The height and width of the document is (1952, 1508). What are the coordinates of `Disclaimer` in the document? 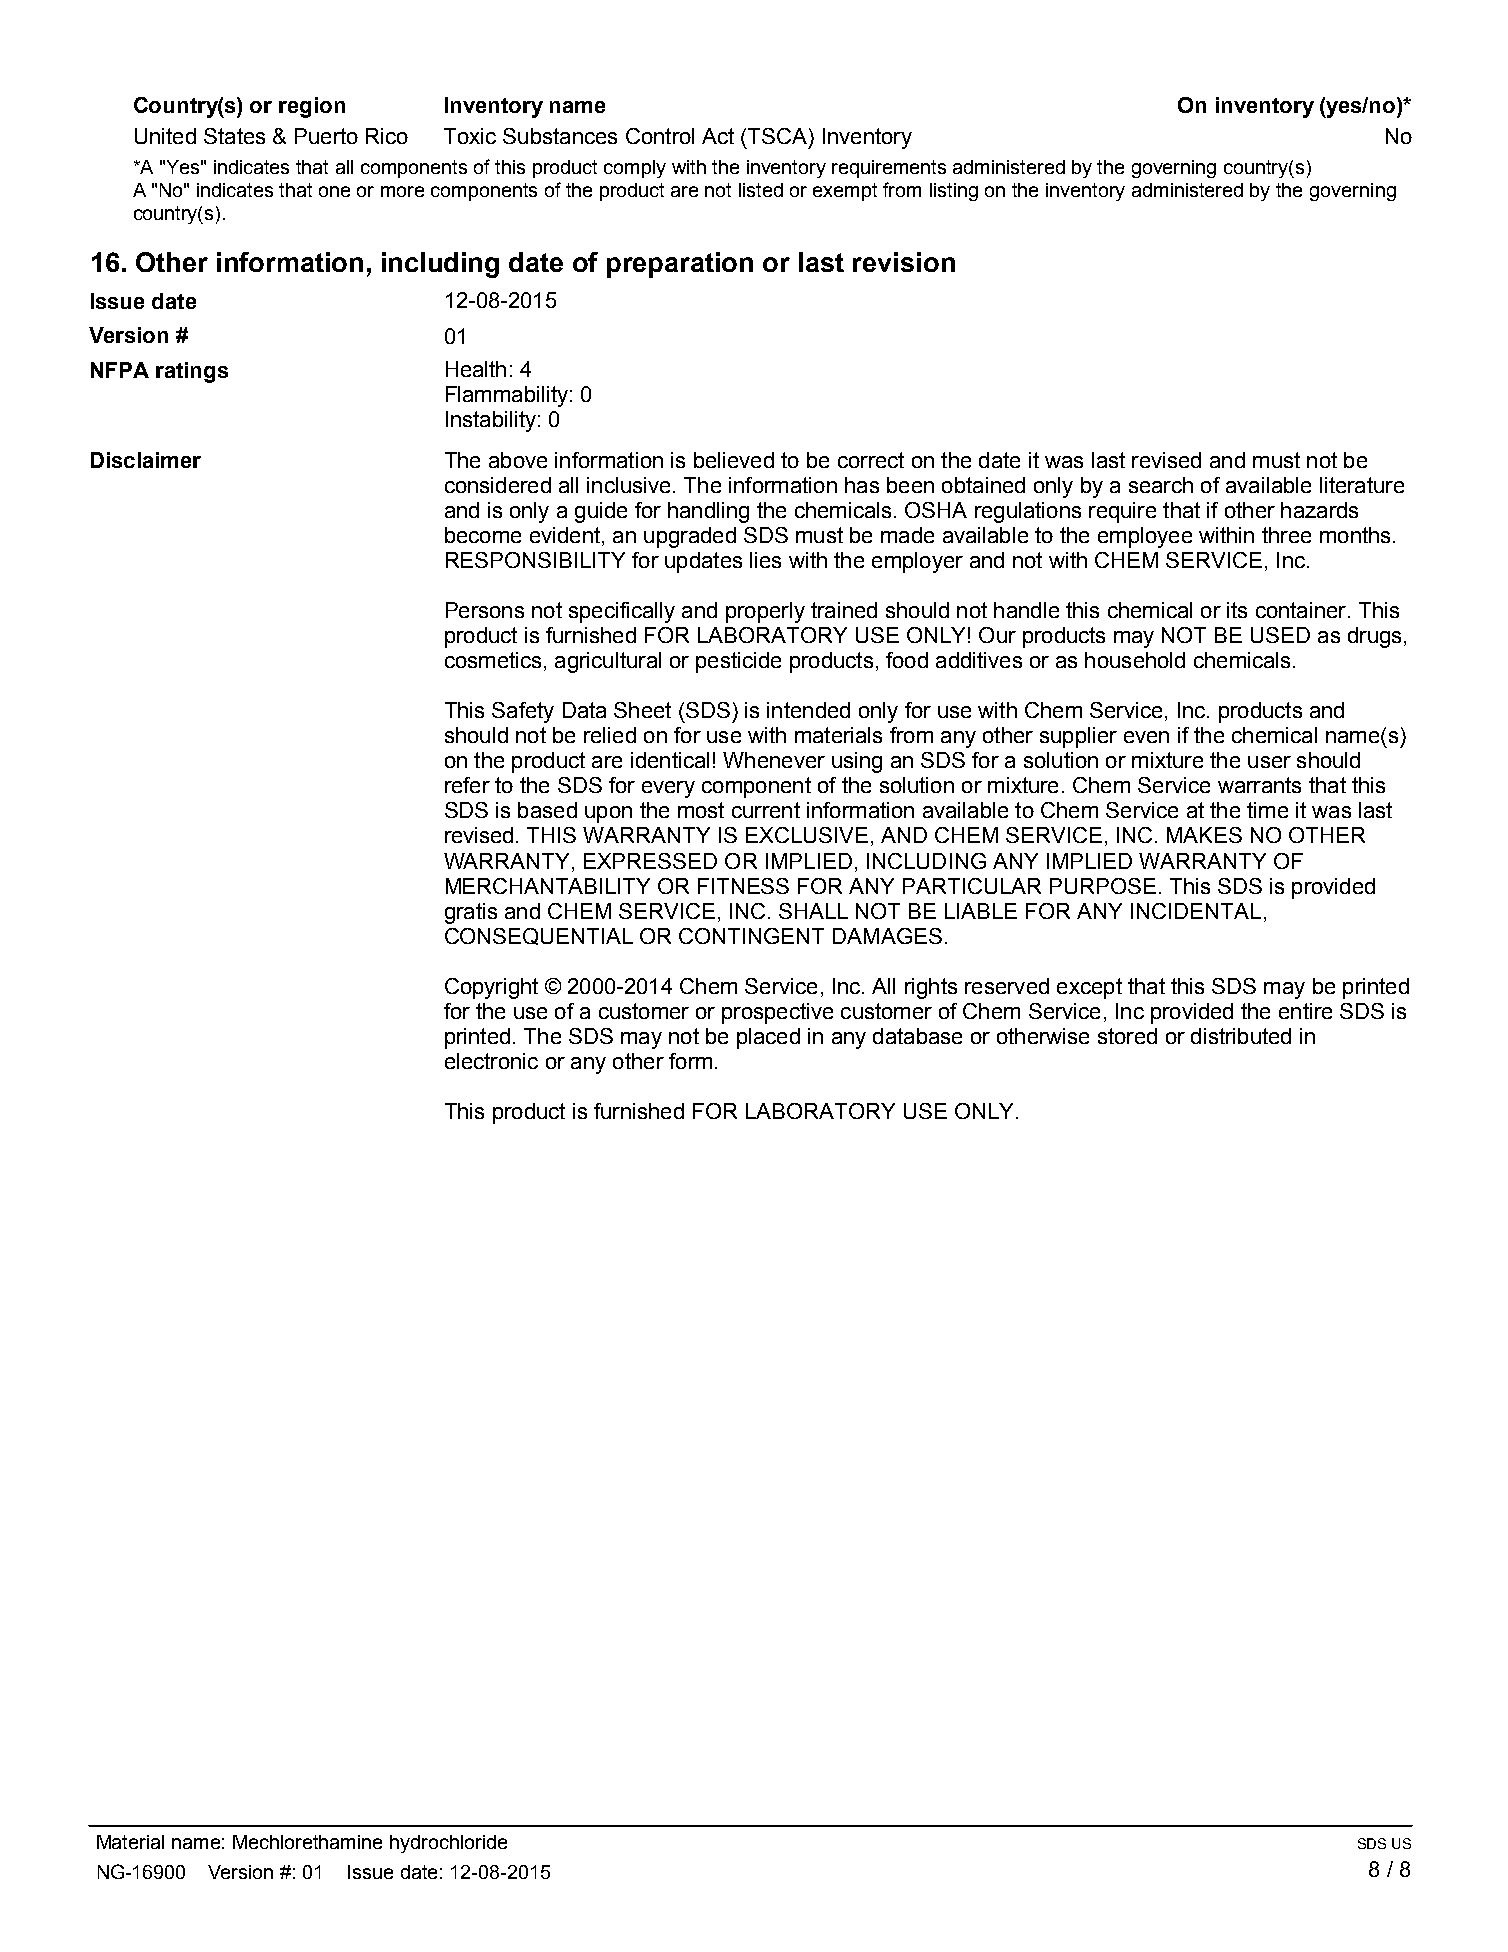 It's located at (146, 460).
